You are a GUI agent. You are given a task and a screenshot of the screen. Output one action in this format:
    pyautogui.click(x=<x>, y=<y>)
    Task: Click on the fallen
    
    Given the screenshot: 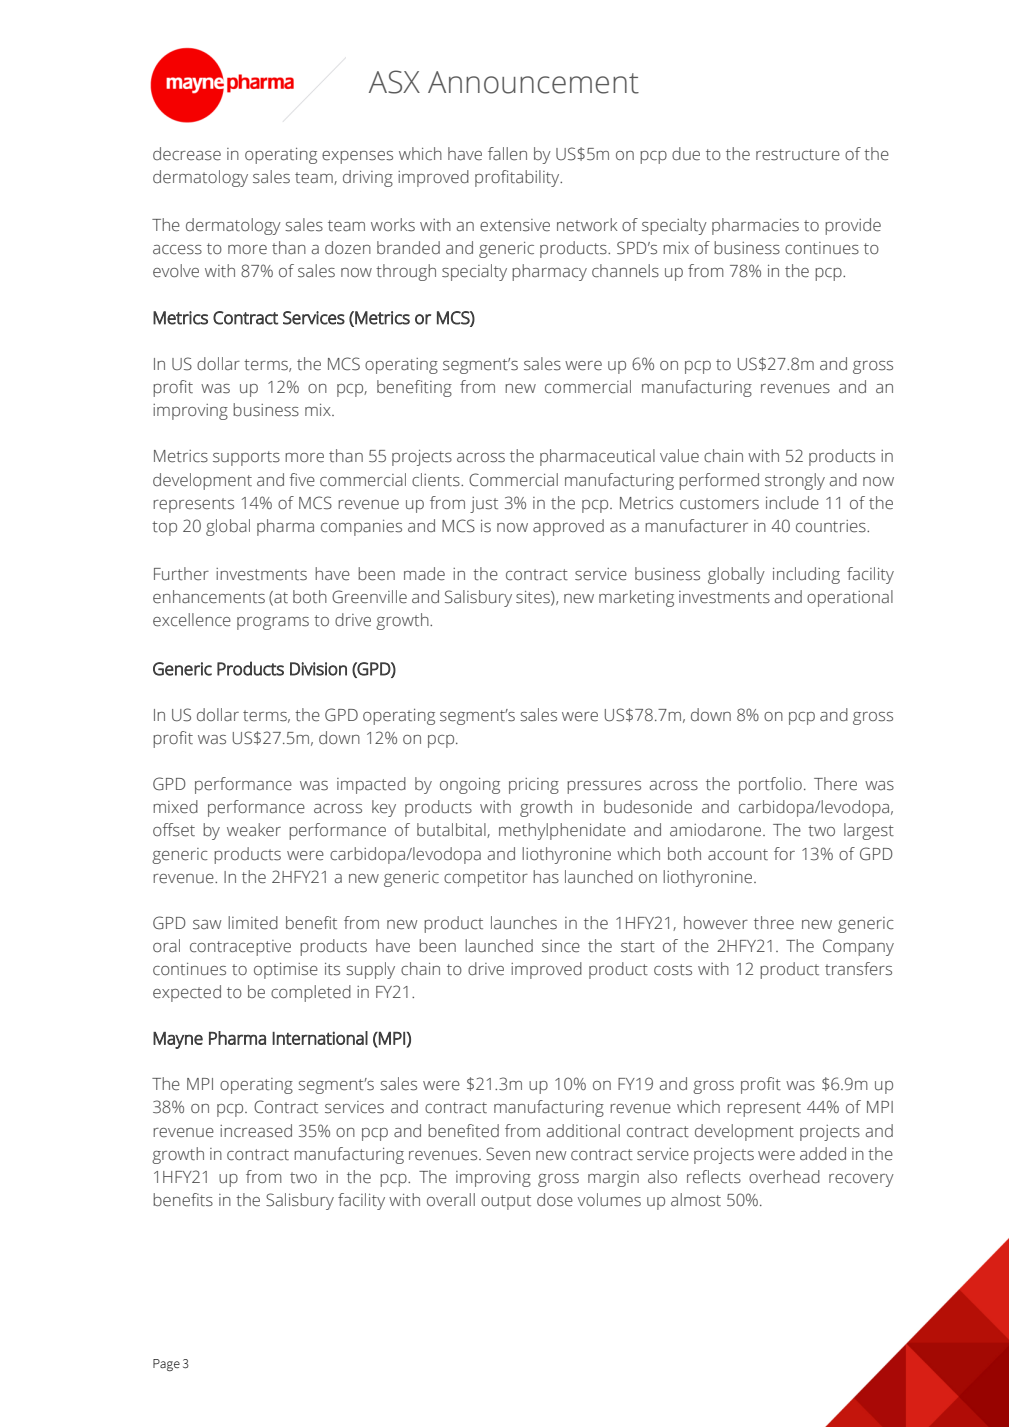 What is the action you would take?
    pyautogui.click(x=507, y=154)
